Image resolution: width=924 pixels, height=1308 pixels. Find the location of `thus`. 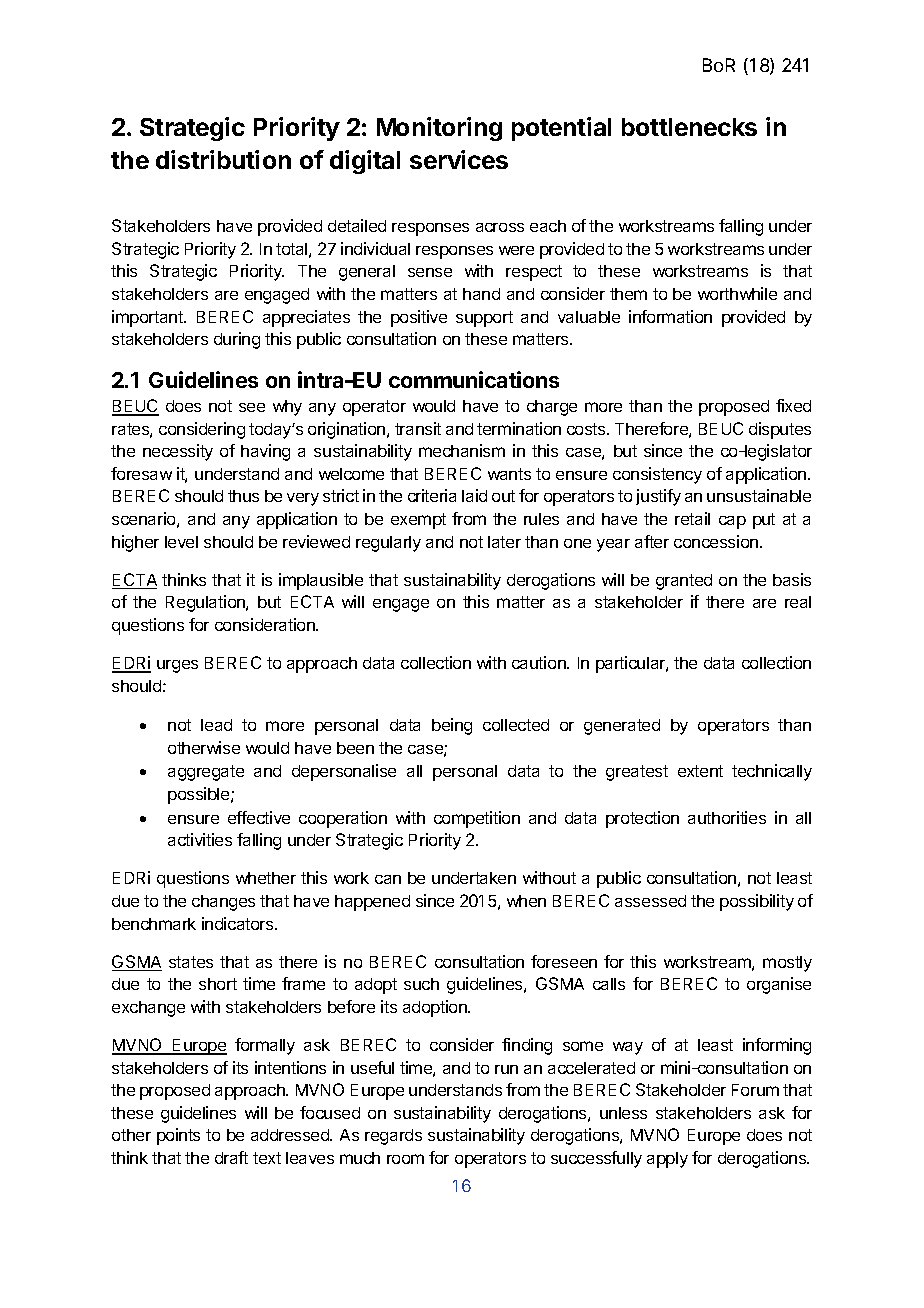

thus is located at coordinates (243, 496).
